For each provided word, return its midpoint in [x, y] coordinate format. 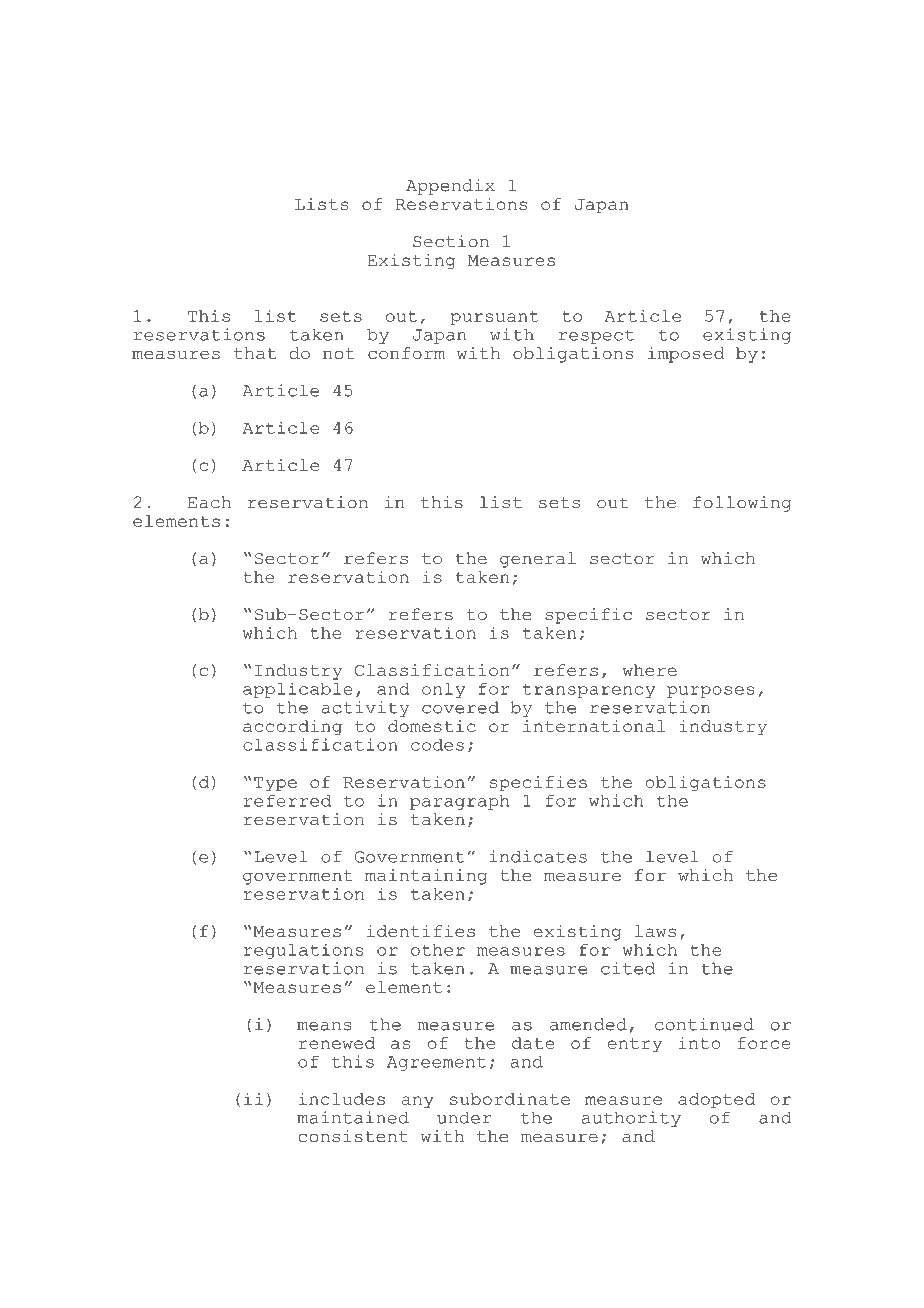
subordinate [510, 1099]
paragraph [459, 802]
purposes [711, 692]
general [538, 560]
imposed [686, 355]
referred [287, 801]
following [742, 504]
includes [342, 1099]
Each [209, 502]
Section [451, 241]
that [255, 353]
